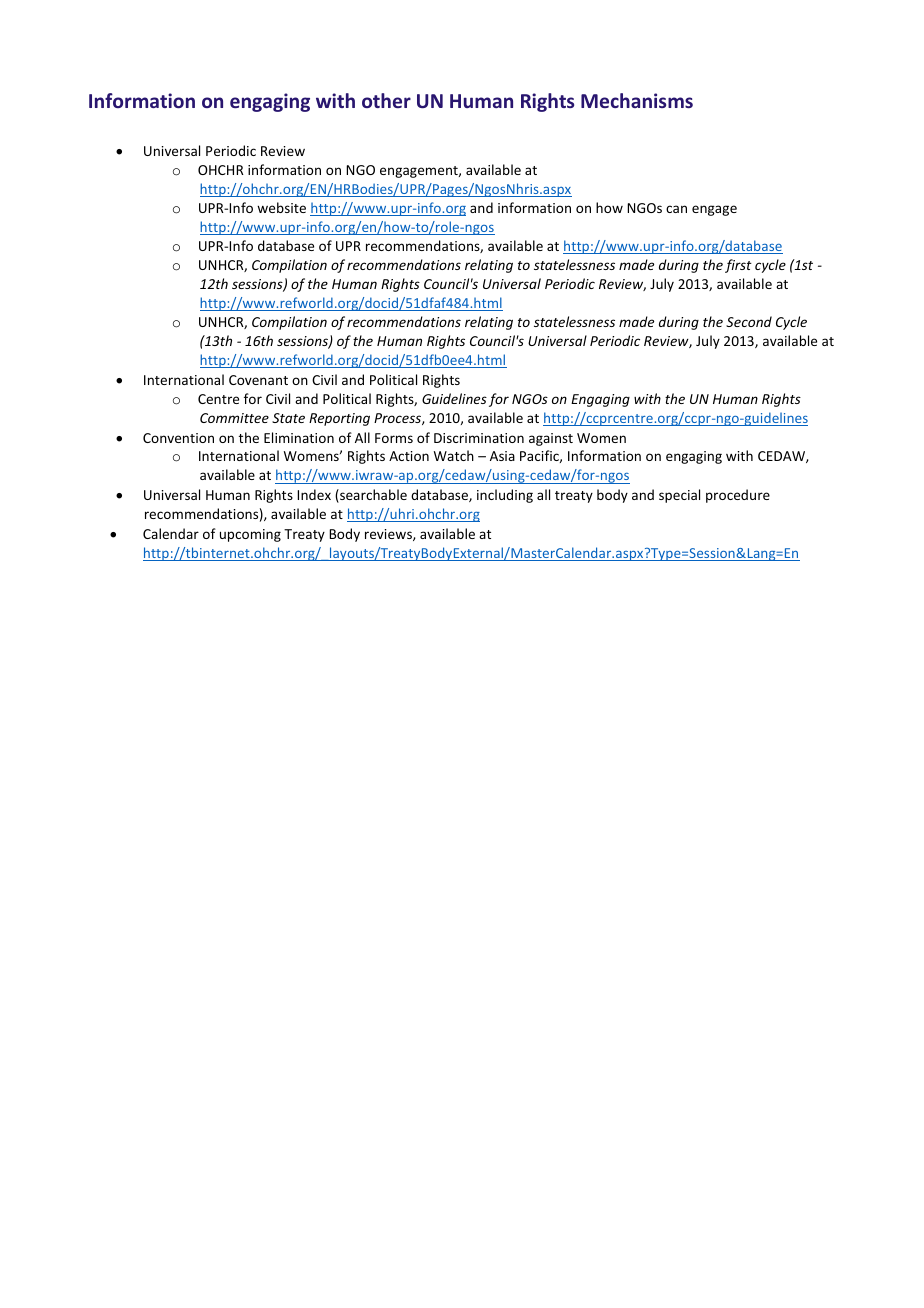 Image resolution: width=924 pixels, height=1308 pixels. I want to click on upcoming, so click(250, 535).
